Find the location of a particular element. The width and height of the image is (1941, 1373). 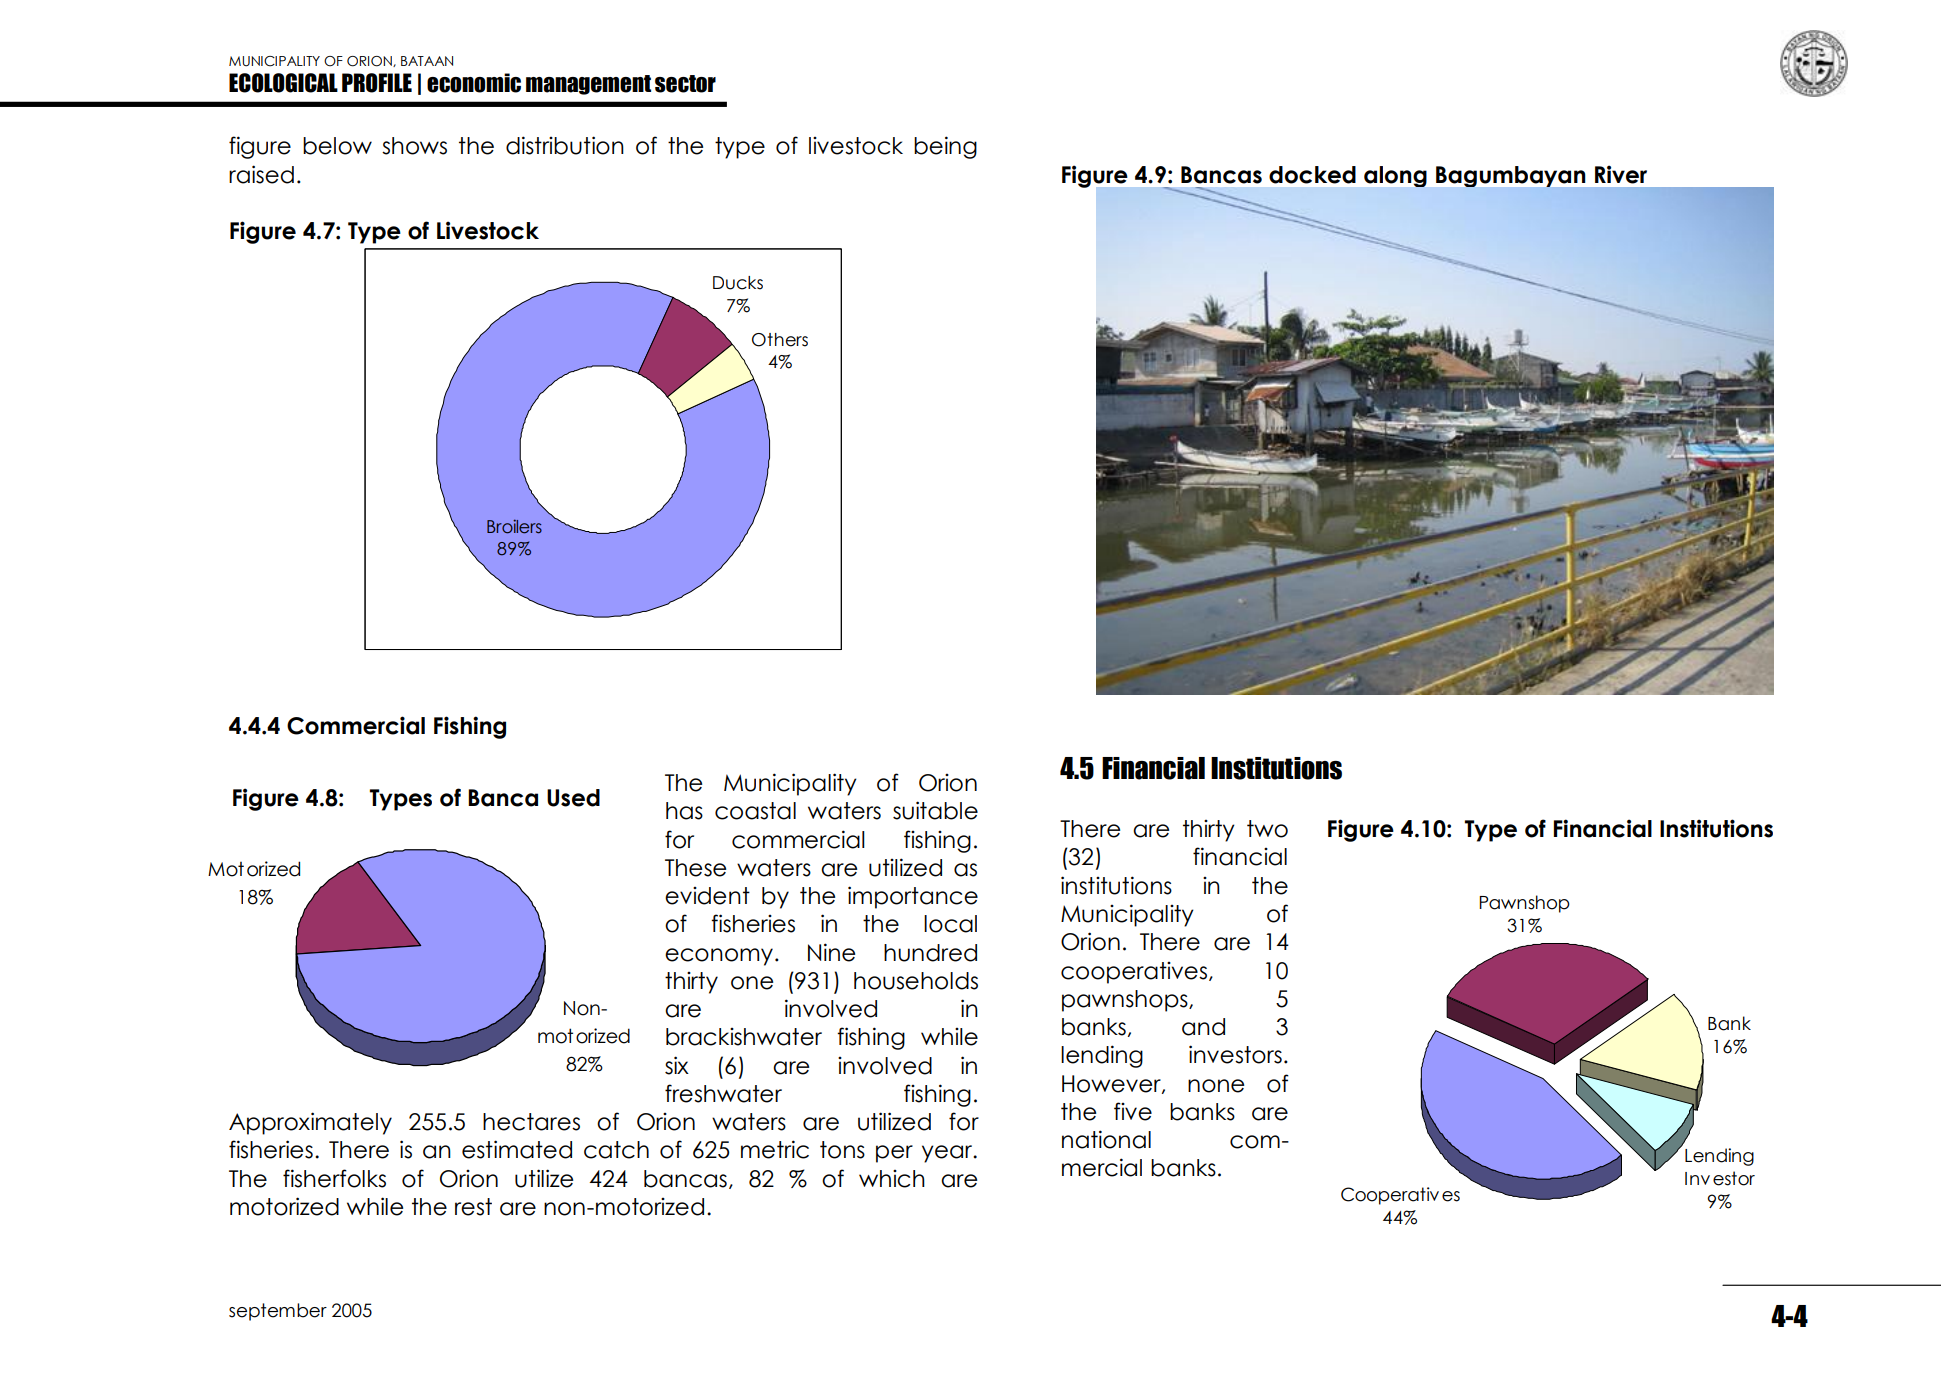

suitable is located at coordinates (935, 810).
